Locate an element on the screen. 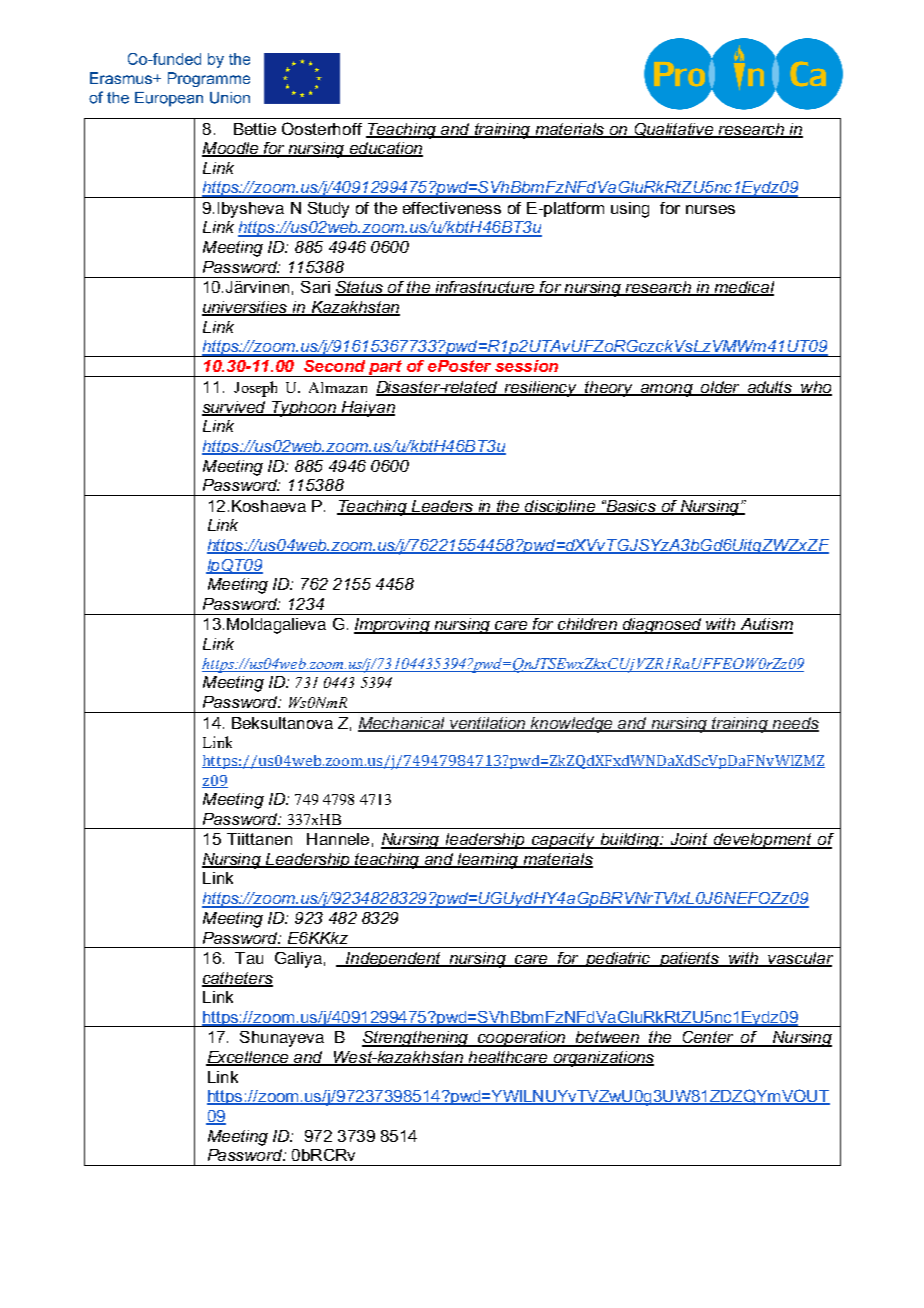 The image size is (924, 1308). cooperation is located at coordinates (522, 1039).
